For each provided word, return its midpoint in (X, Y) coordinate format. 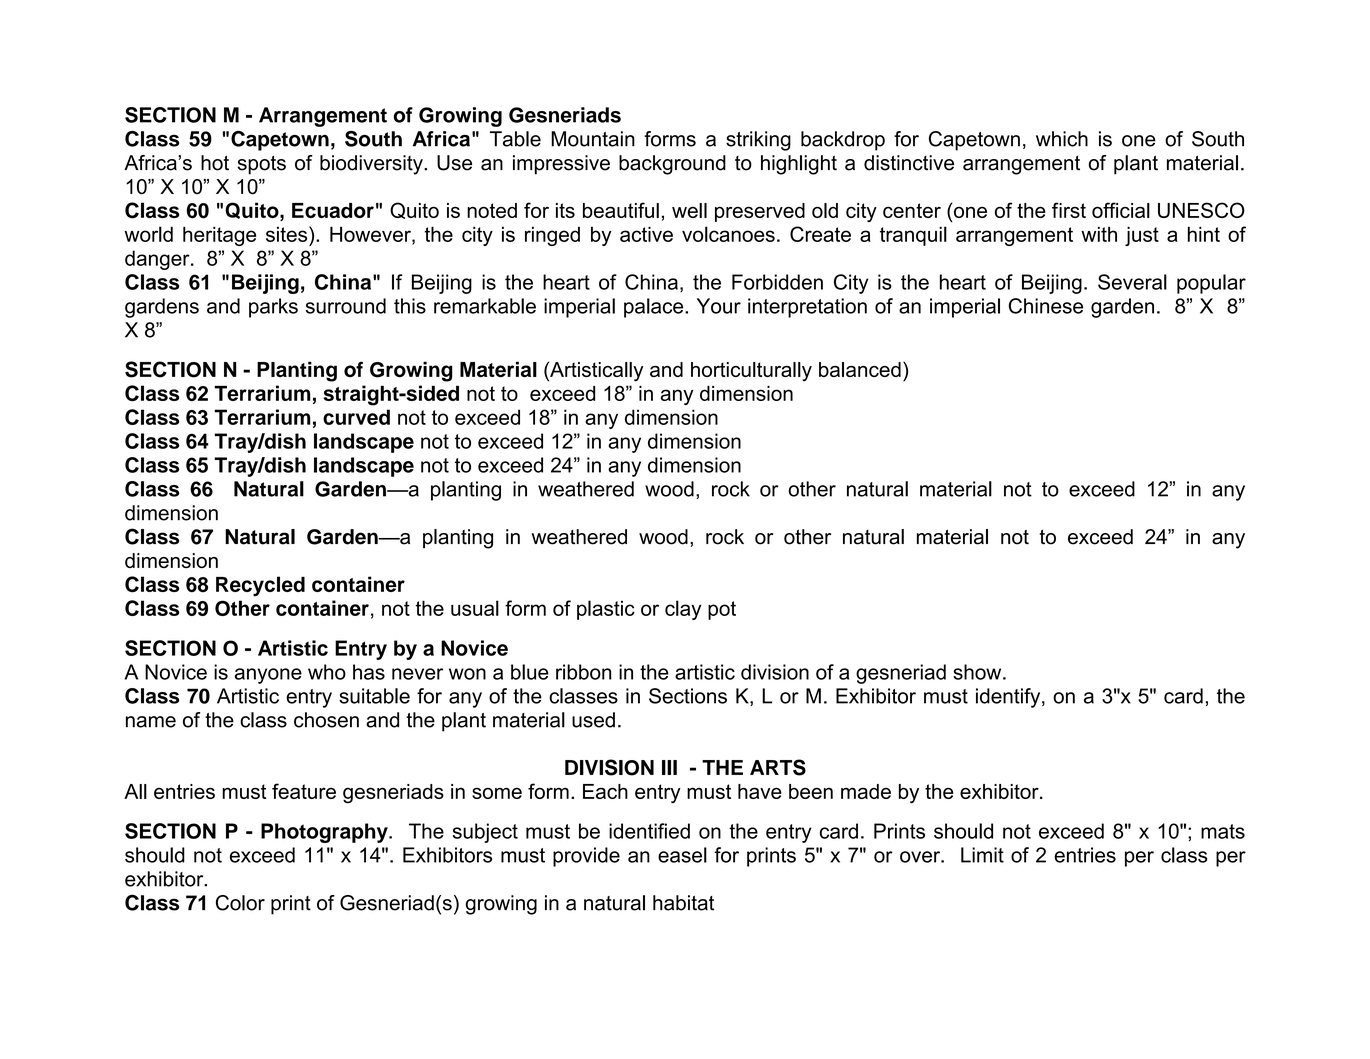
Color (240, 903)
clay (683, 610)
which (1062, 139)
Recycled (260, 586)
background (672, 165)
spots (262, 165)
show (978, 672)
